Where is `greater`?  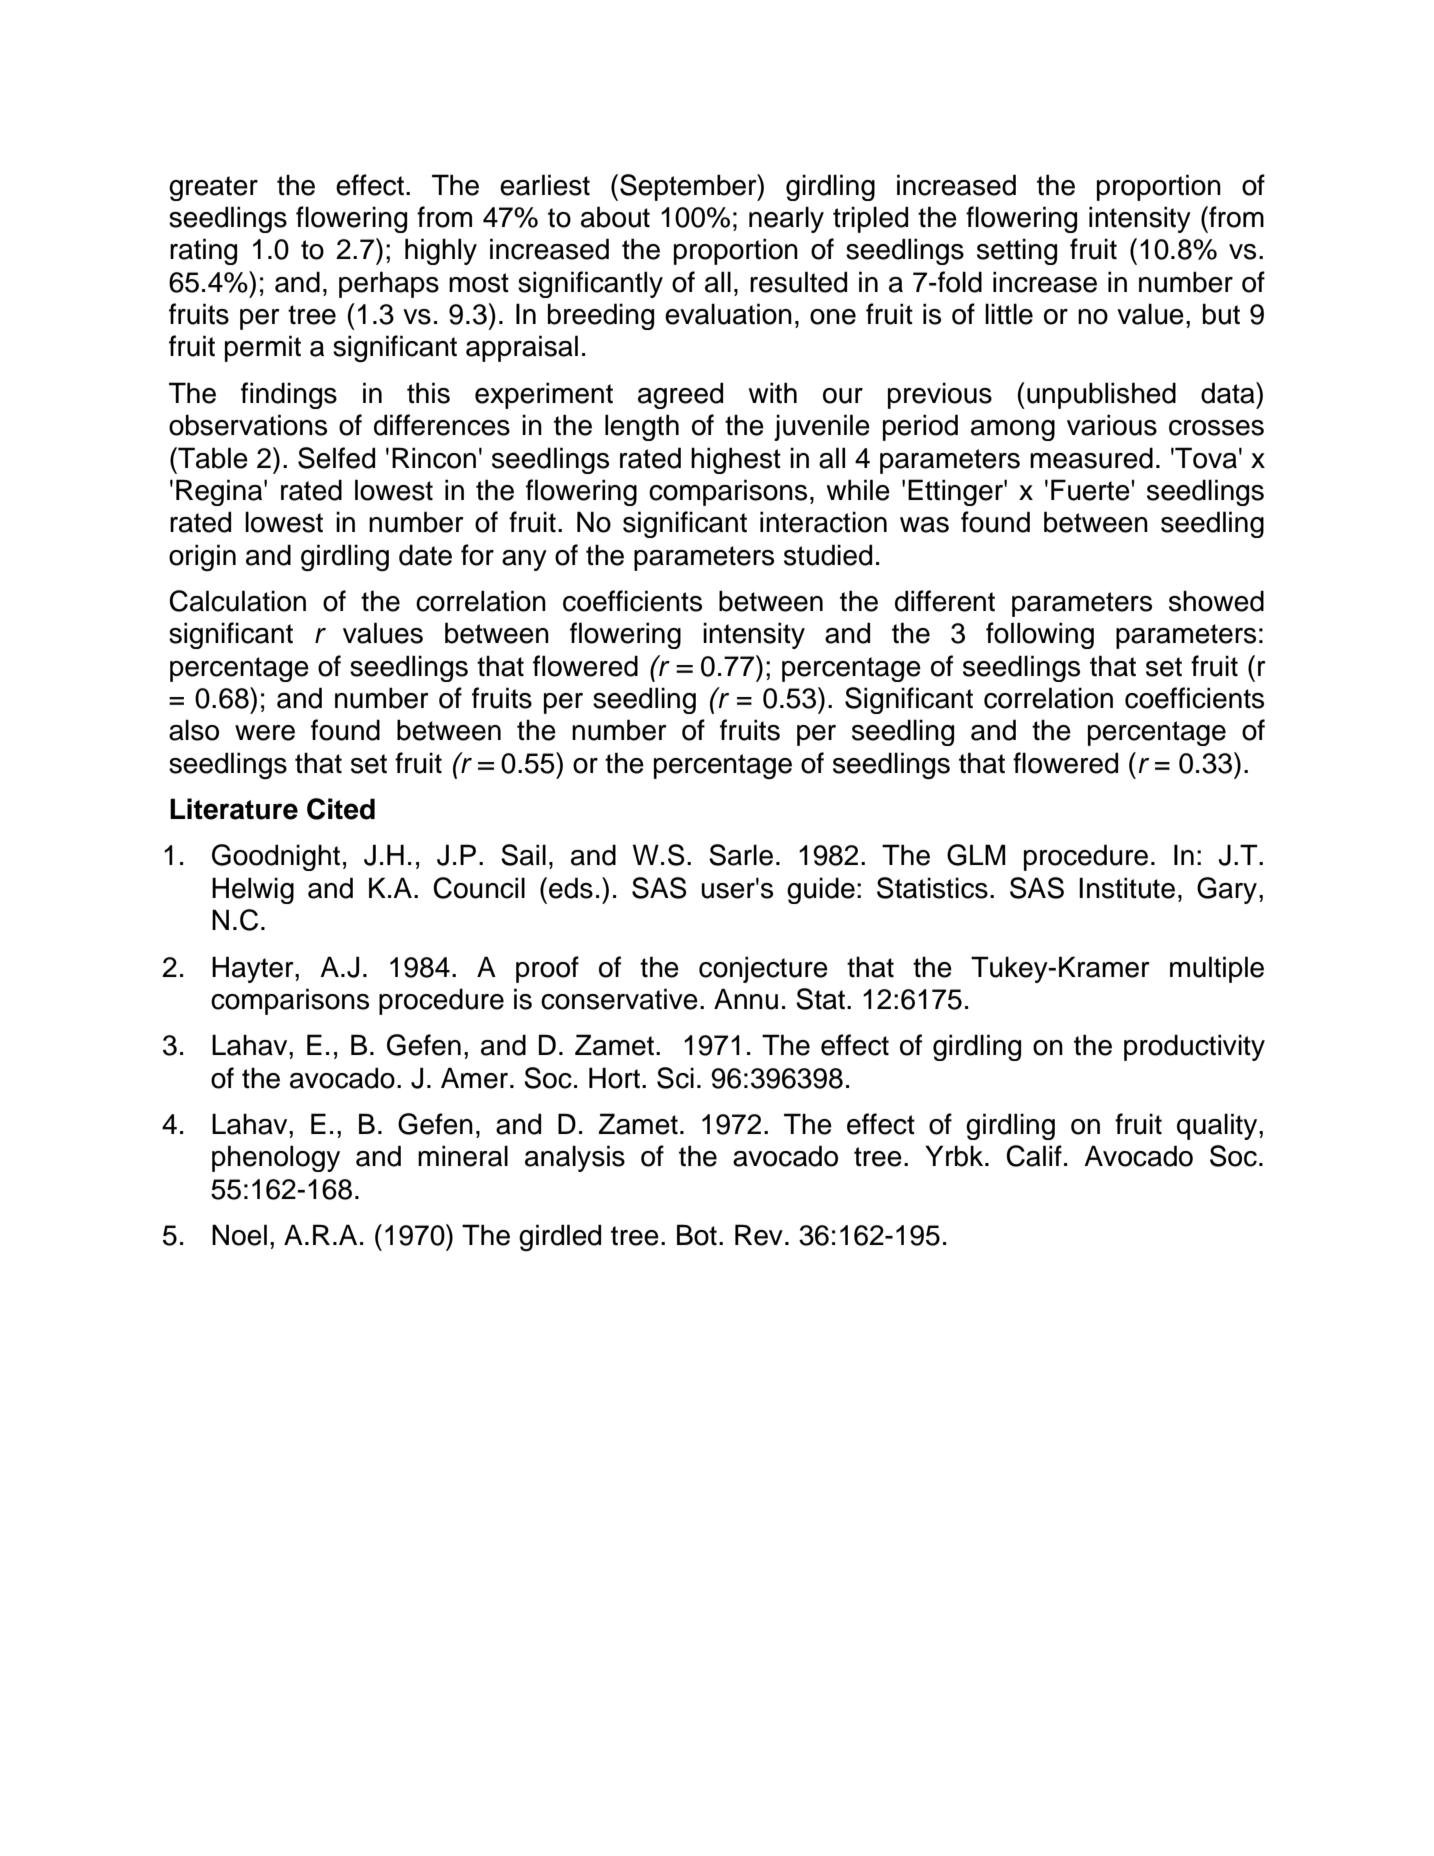 greater is located at coordinates (213, 188).
